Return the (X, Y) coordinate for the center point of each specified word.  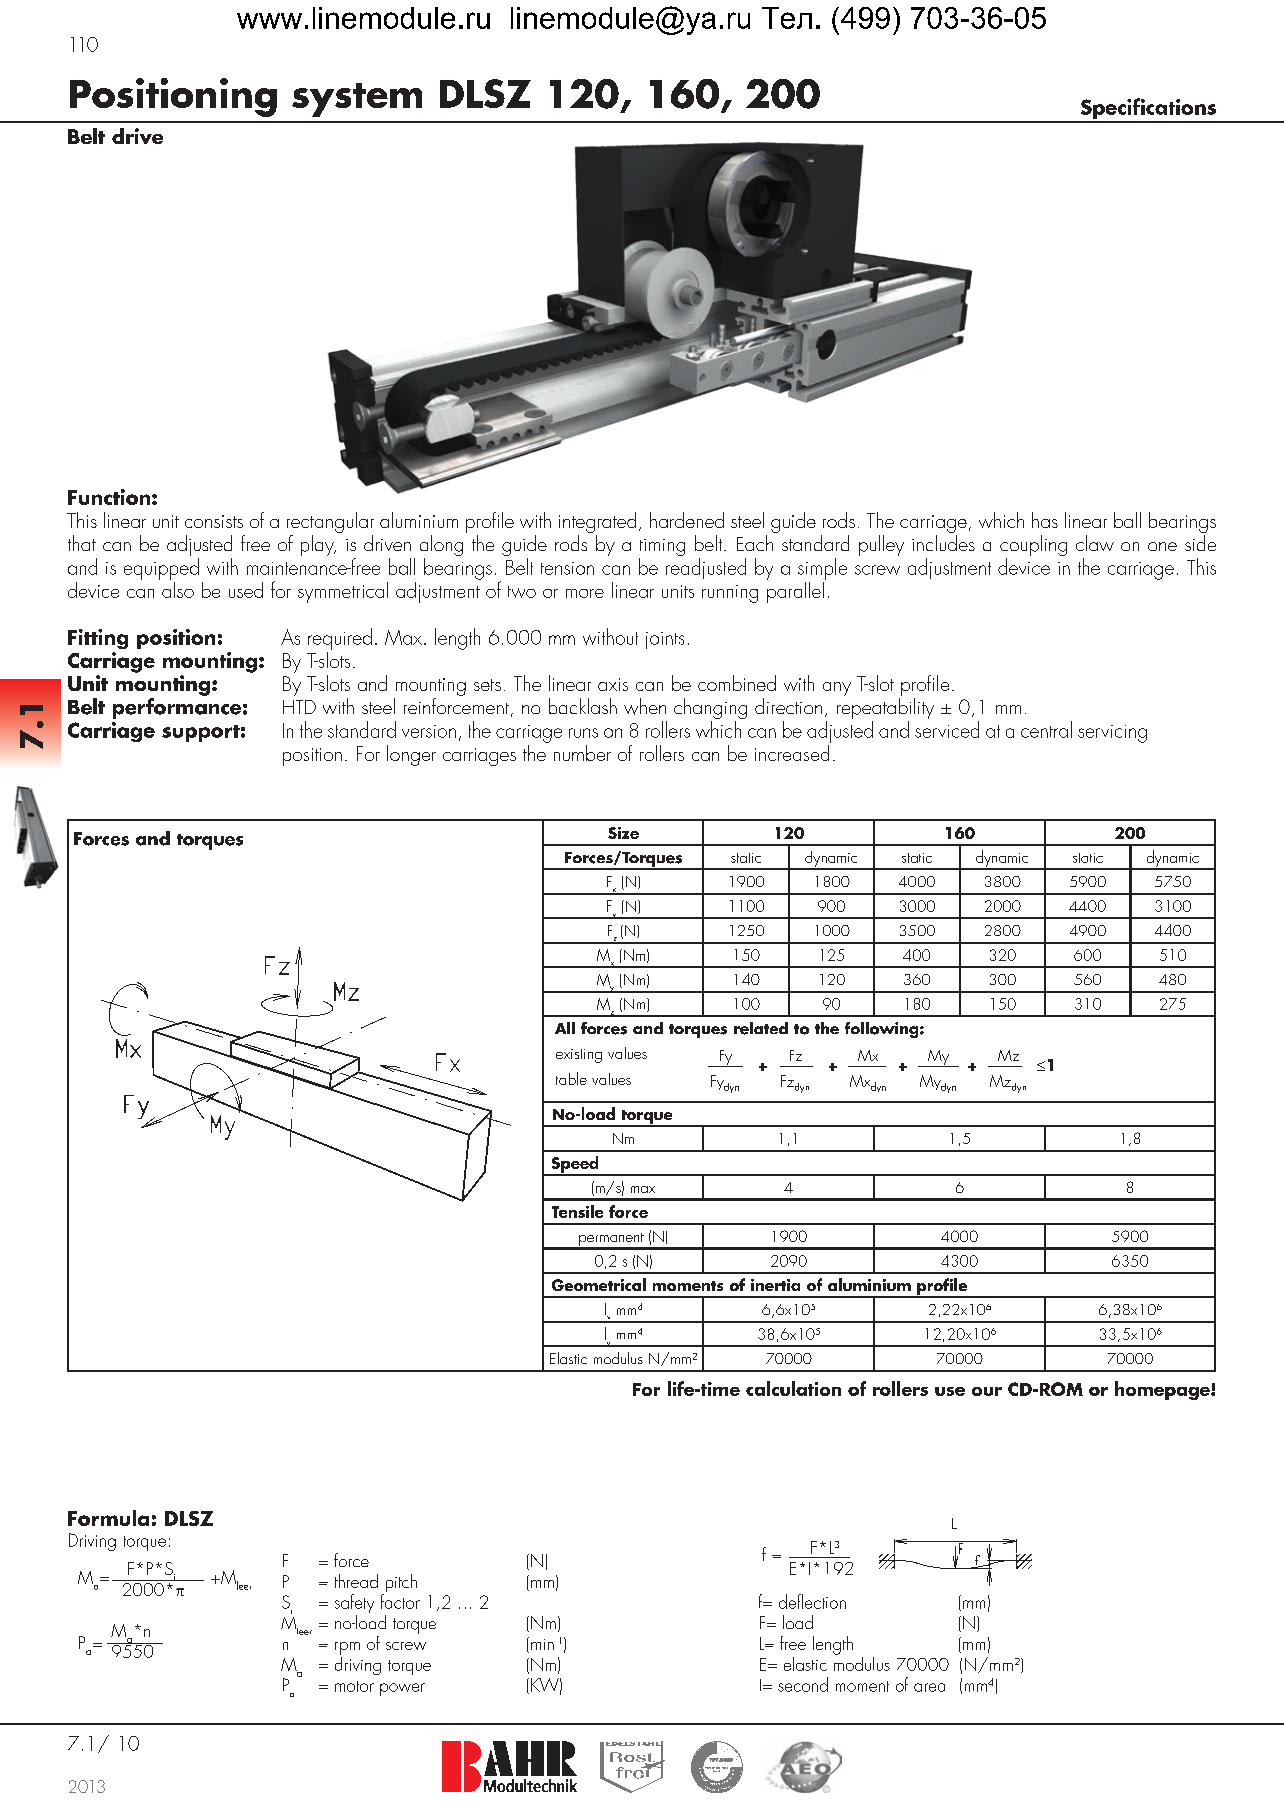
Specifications (1148, 110)
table (571, 1078)
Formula (108, 1518)
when (645, 706)
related (761, 1028)
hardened (687, 520)
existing (579, 1056)
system (357, 100)
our (987, 1391)
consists (214, 521)
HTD (299, 707)
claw (1095, 543)
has (1045, 520)
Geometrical (599, 1284)
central (1046, 729)
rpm (347, 1648)
